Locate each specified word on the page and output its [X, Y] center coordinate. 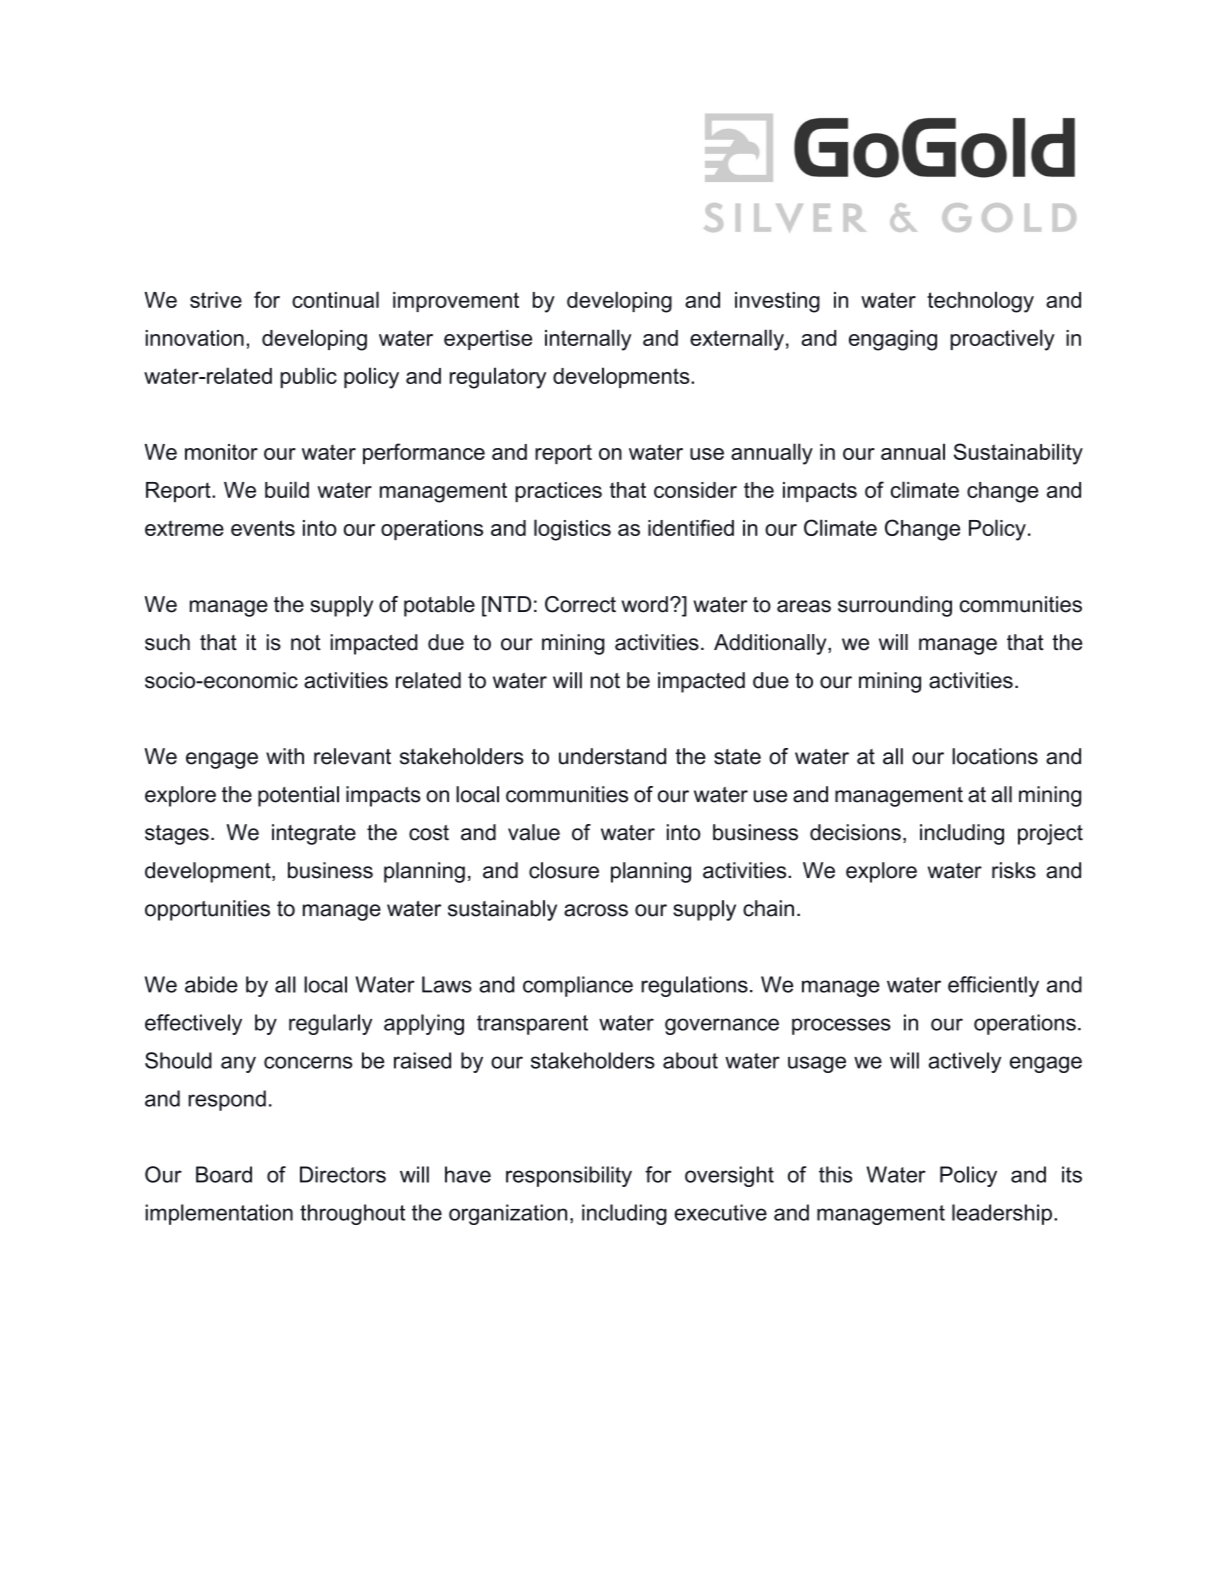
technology [980, 302]
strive [216, 300]
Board [224, 1174]
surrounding [895, 606]
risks [1014, 870]
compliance [578, 986]
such [167, 642]
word [644, 604]
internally [588, 340]
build [287, 489]
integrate [314, 834]
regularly [330, 1024]
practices [558, 492]
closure [564, 870]
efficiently [993, 986]
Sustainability [1018, 454]
